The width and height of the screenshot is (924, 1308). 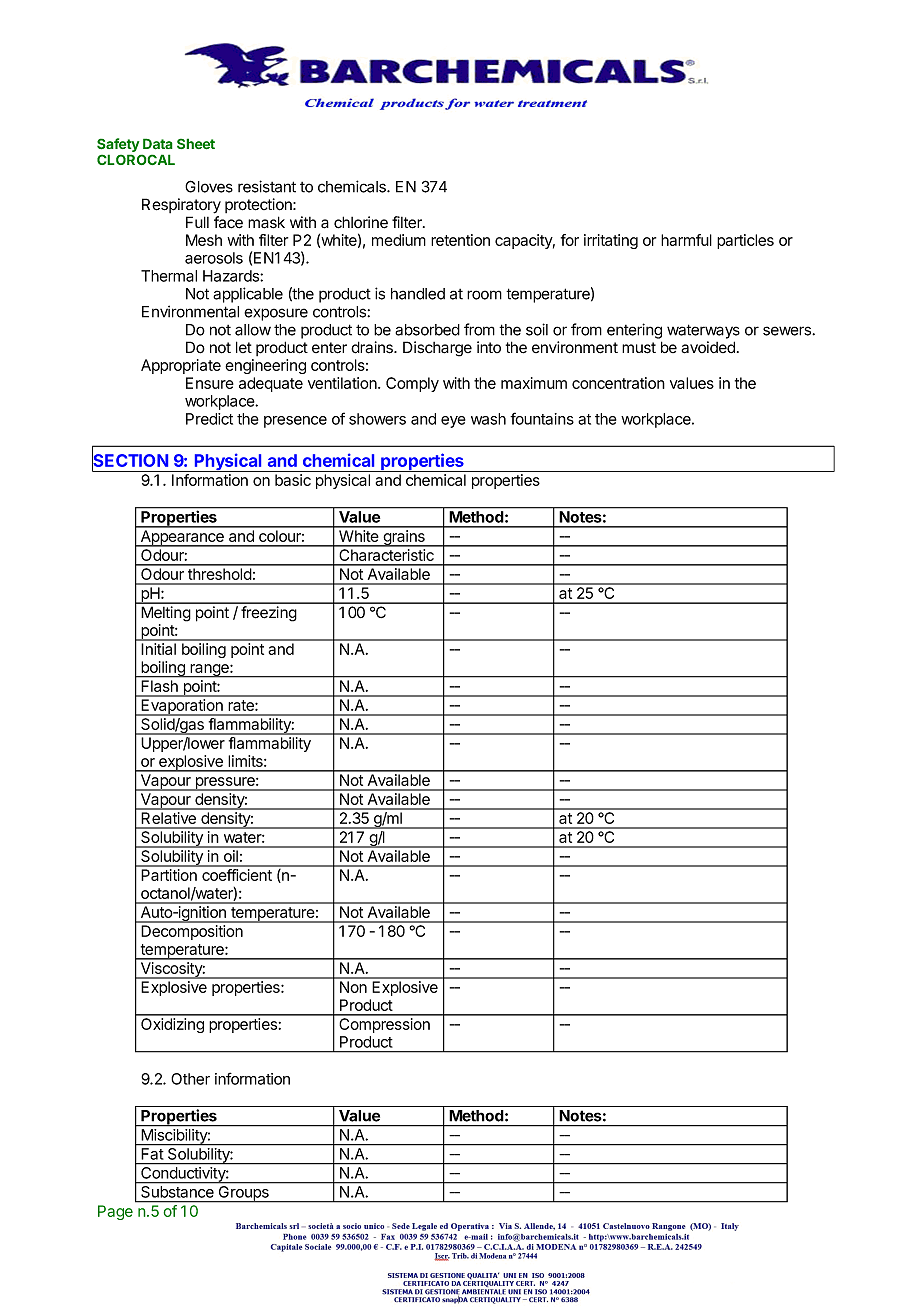 I want to click on concentration, so click(x=618, y=383).
